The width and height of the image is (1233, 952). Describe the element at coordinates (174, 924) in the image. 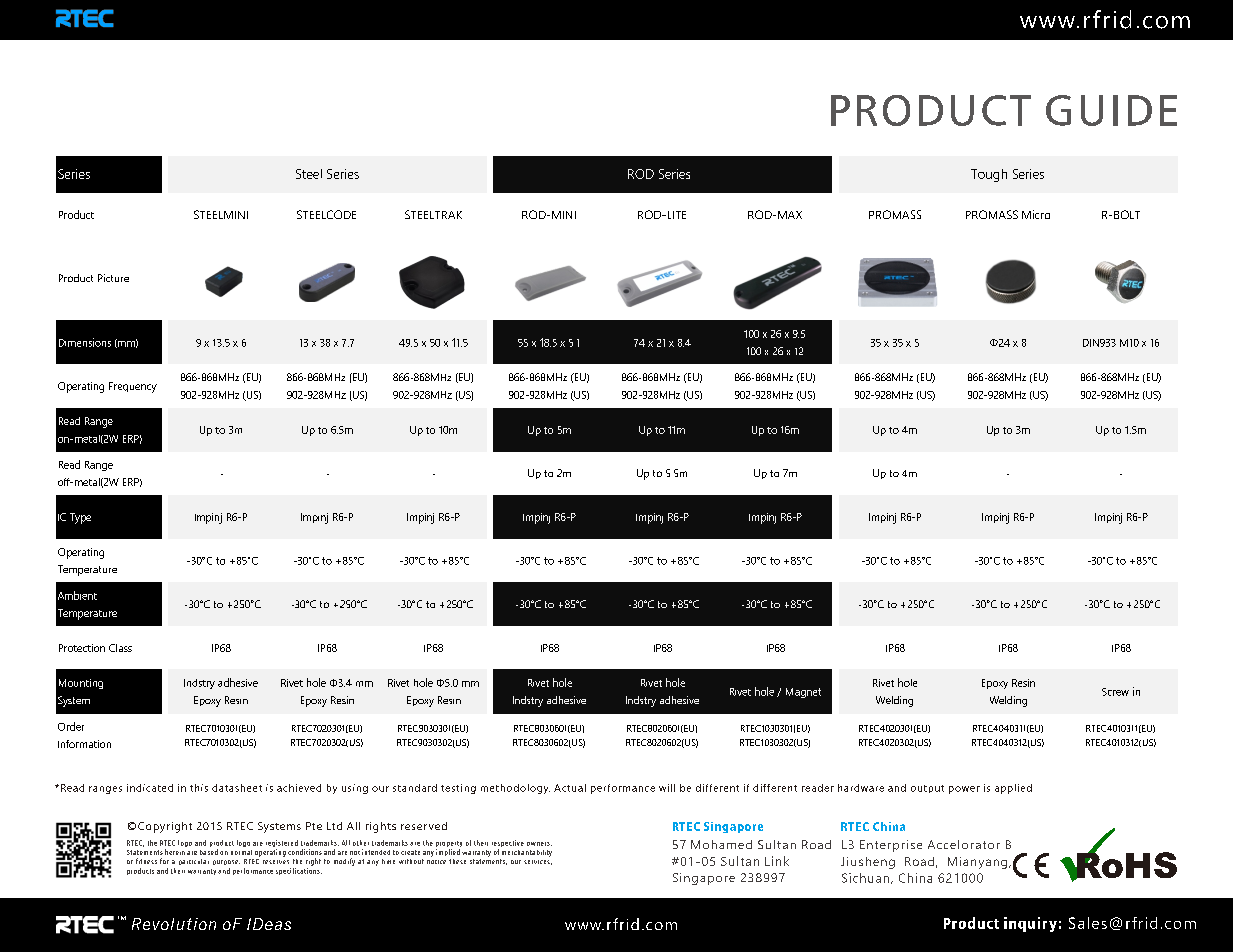

I see `Revolution` at that location.
